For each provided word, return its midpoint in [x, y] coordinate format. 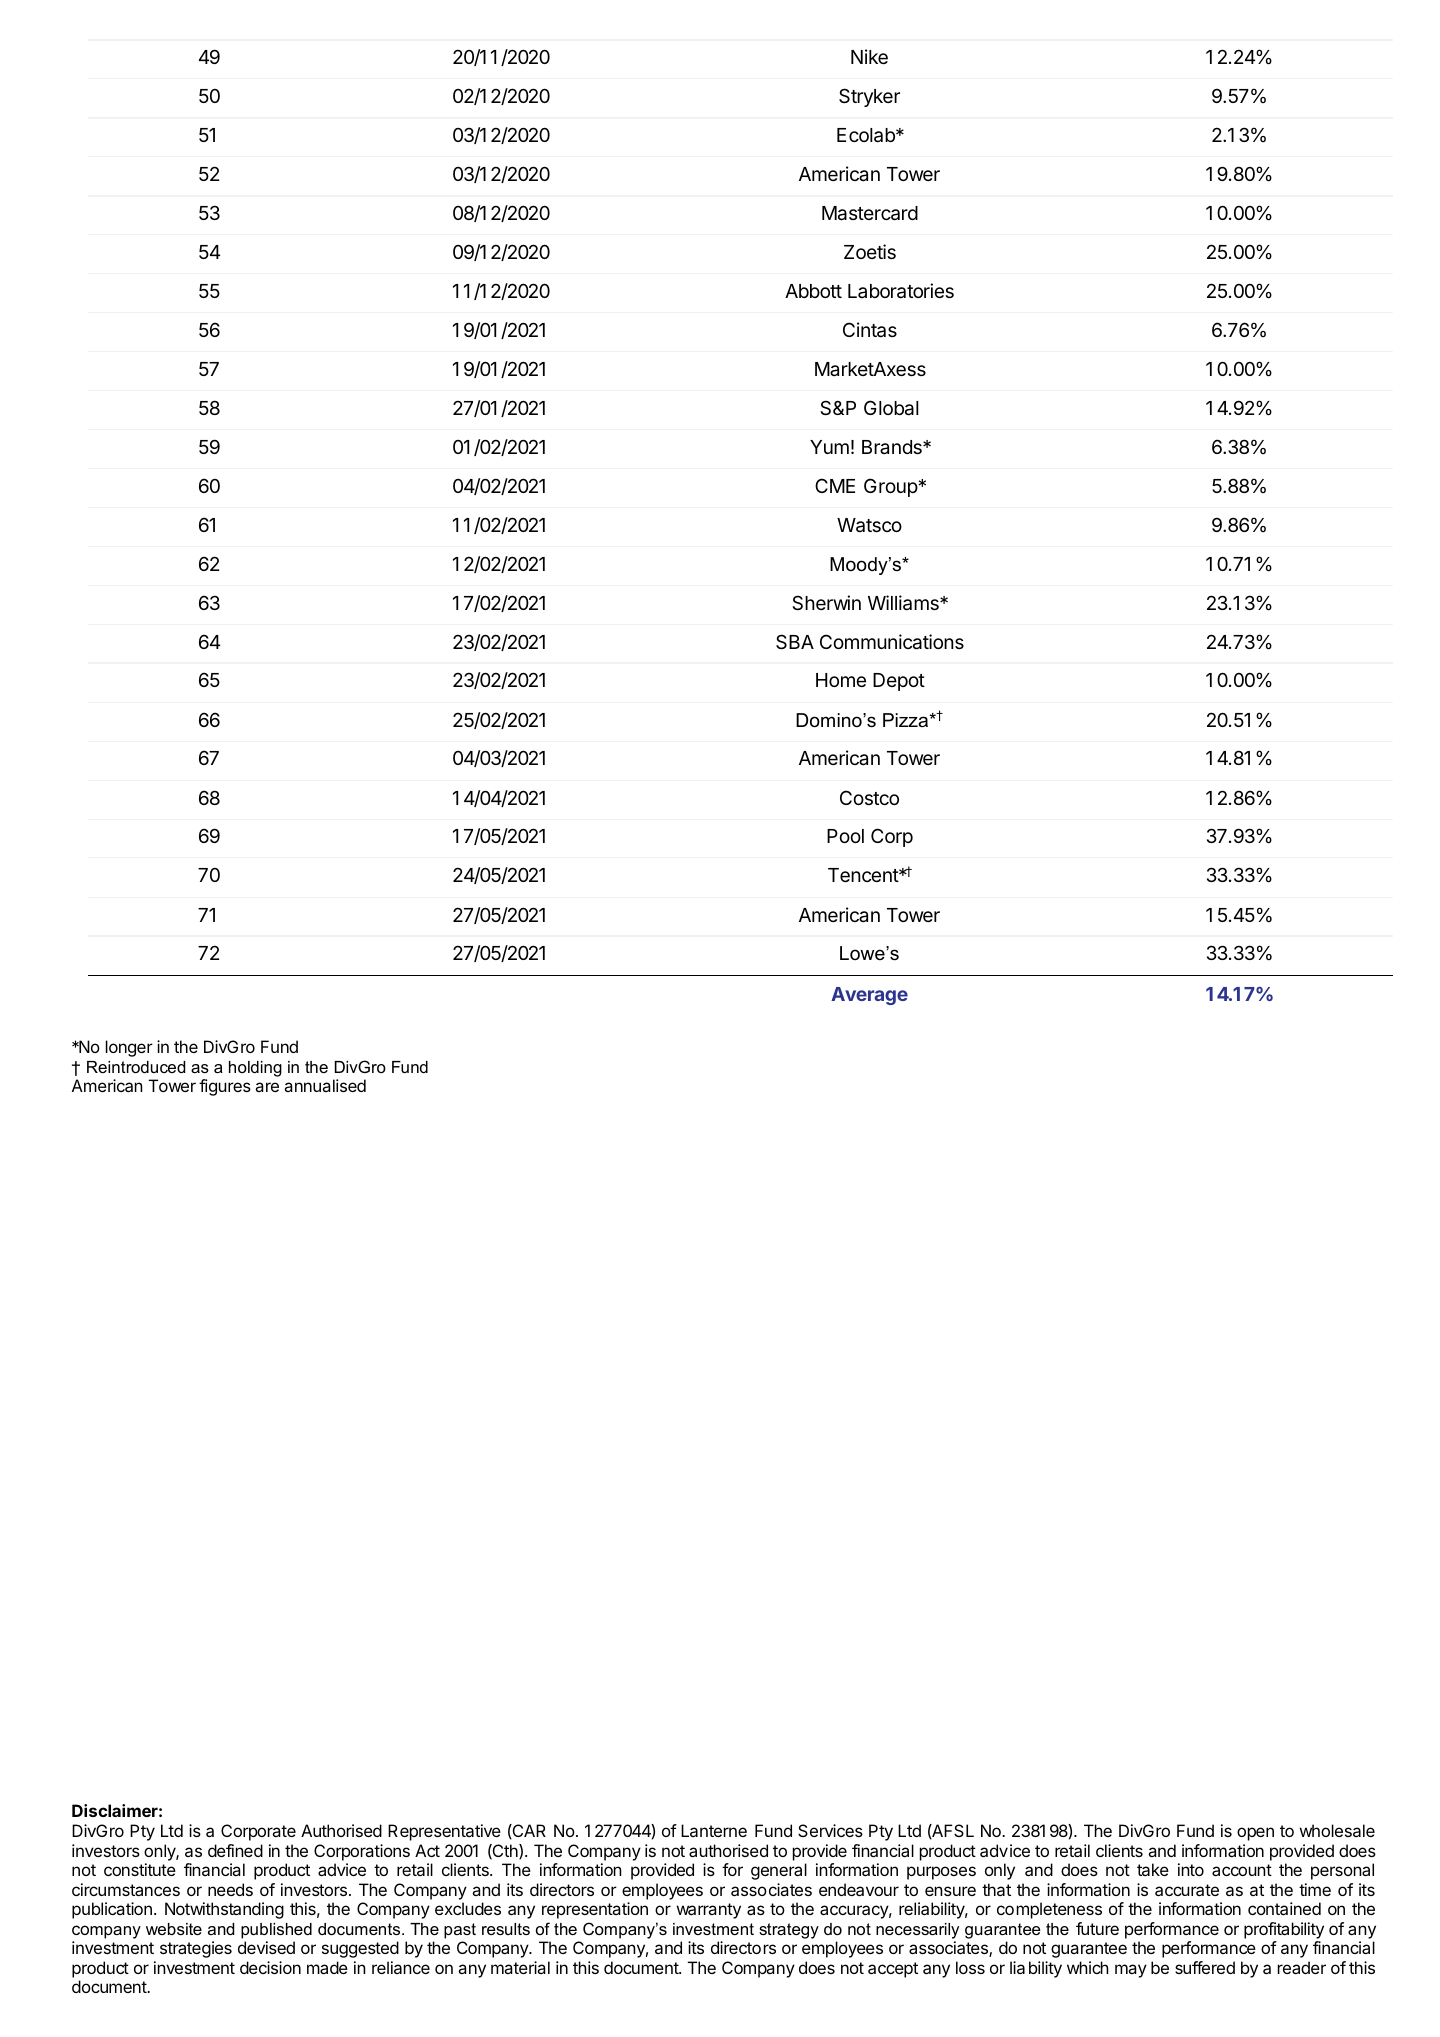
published [276, 1931]
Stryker [869, 97]
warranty [708, 1911]
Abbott [813, 291]
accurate [1187, 1890]
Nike [869, 56]
